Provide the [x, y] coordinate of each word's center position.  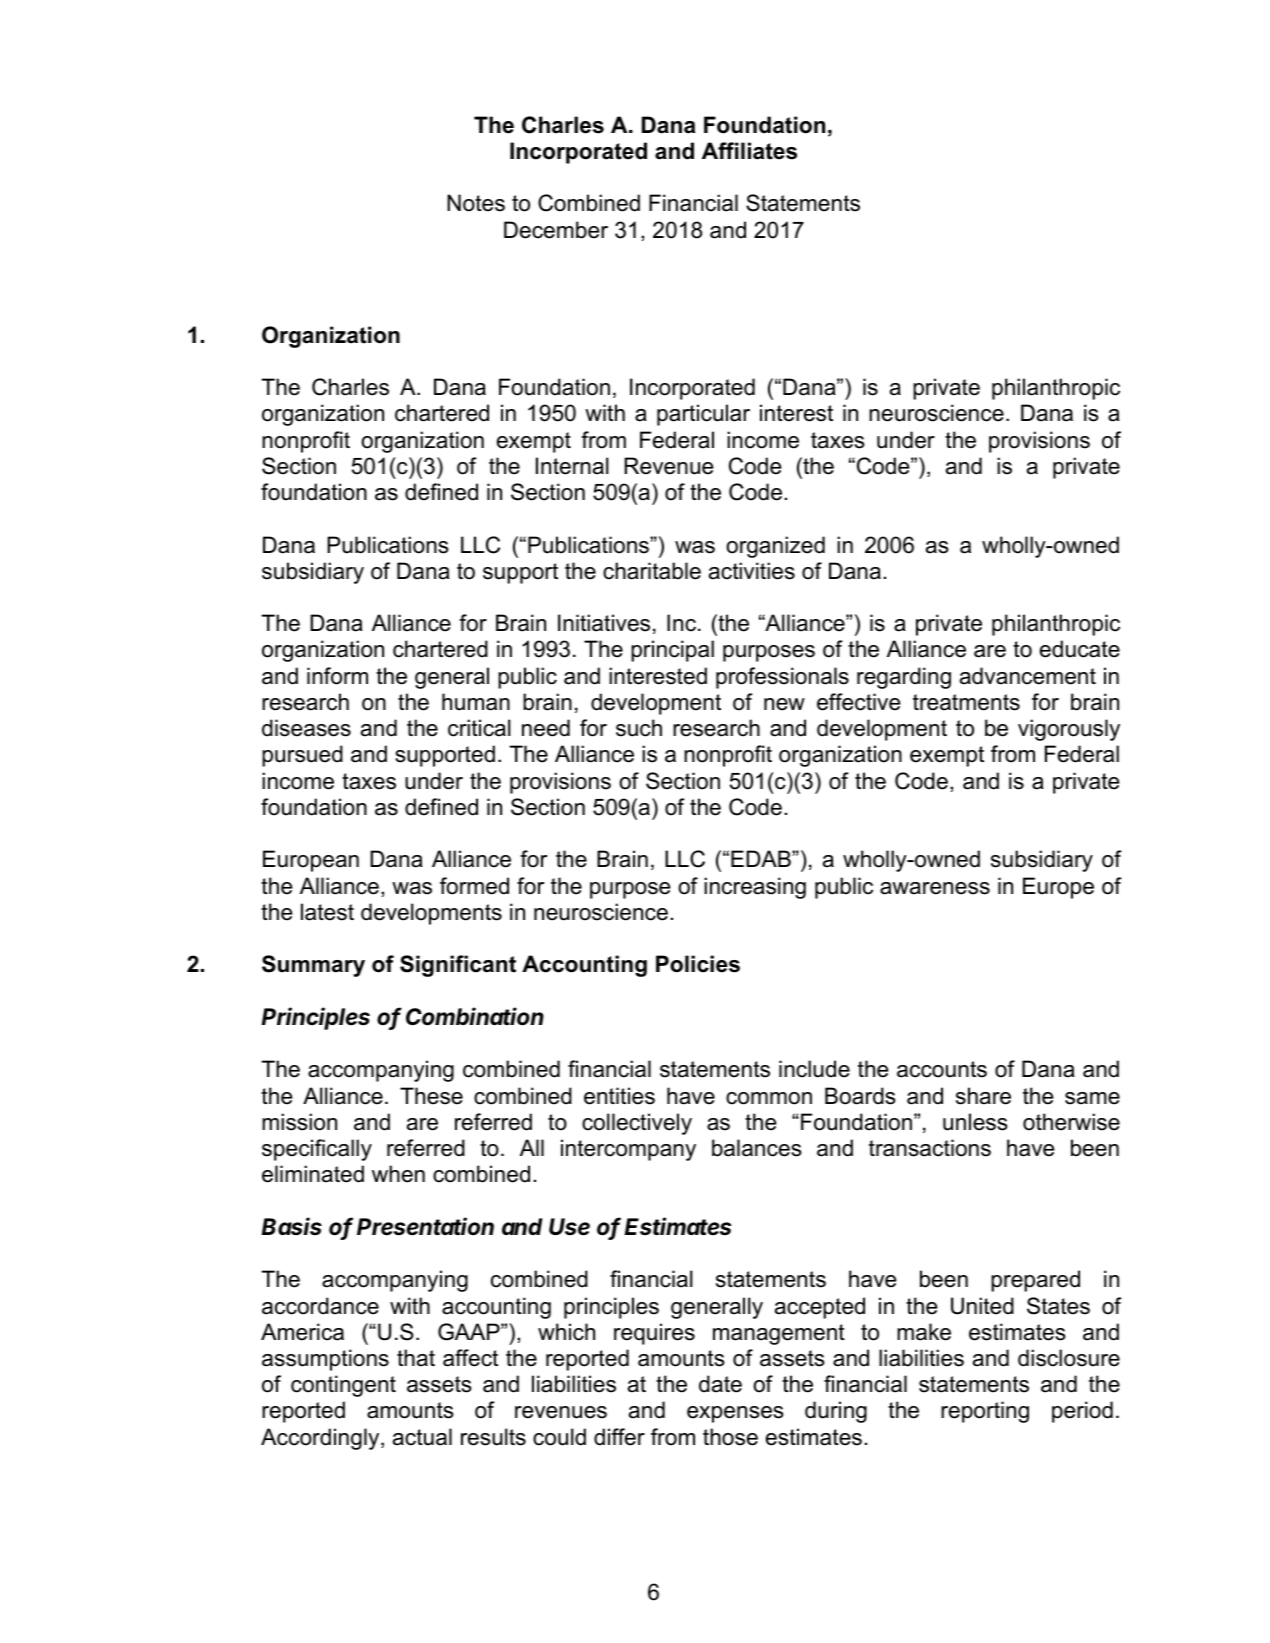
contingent [343, 1386]
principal [672, 651]
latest [327, 912]
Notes [476, 203]
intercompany [628, 1150]
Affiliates [749, 151]
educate [1080, 649]
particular [703, 415]
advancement [1028, 676]
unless [975, 1122]
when [398, 1174]
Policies [698, 964]
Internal [572, 466]
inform [337, 676]
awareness [935, 888]
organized [775, 547]
